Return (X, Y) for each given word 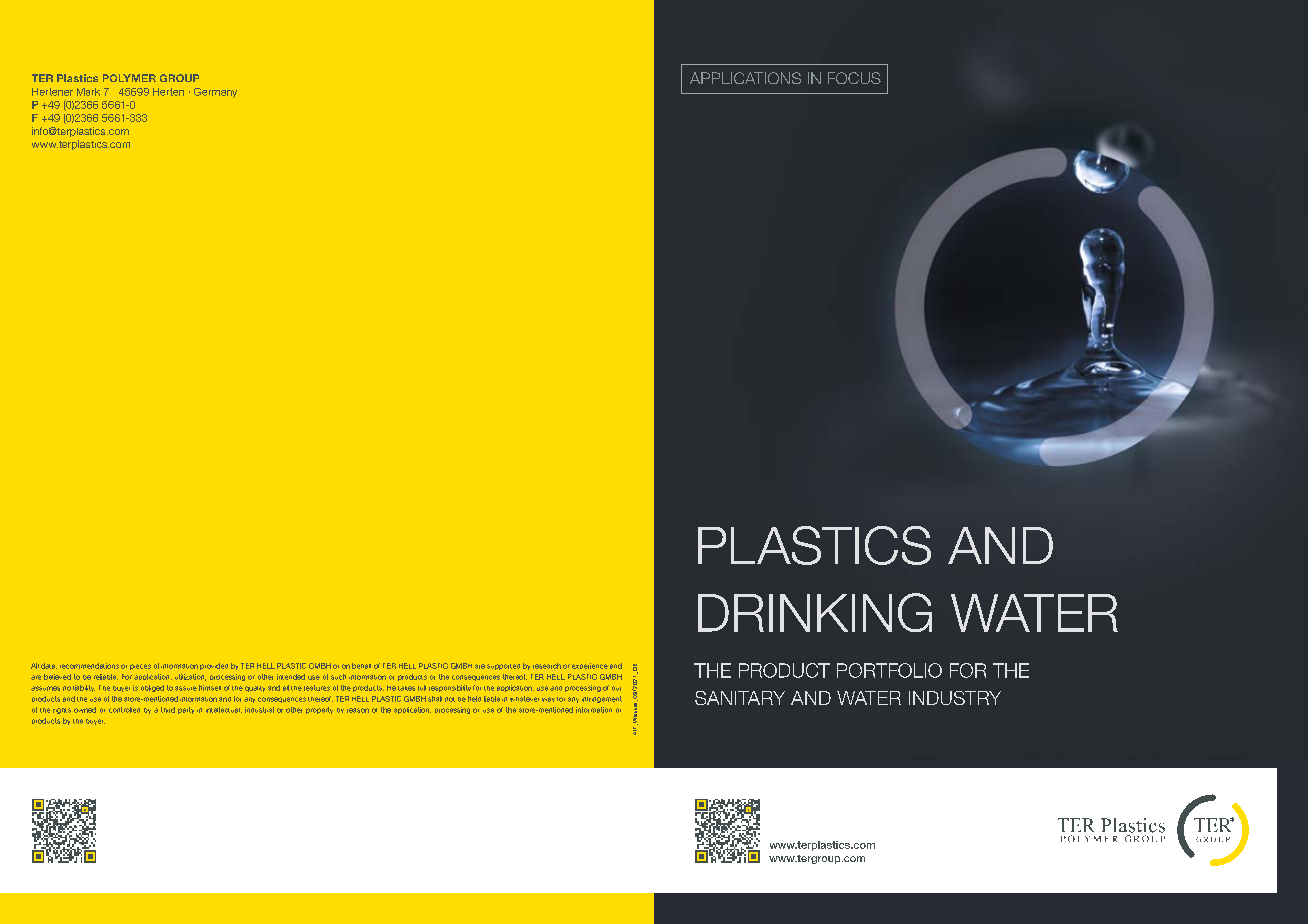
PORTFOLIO (889, 670)
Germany (215, 93)
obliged (152, 688)
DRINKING (815, 612)
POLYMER (129, 78)
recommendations (89, 666)
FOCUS (854, 78)
